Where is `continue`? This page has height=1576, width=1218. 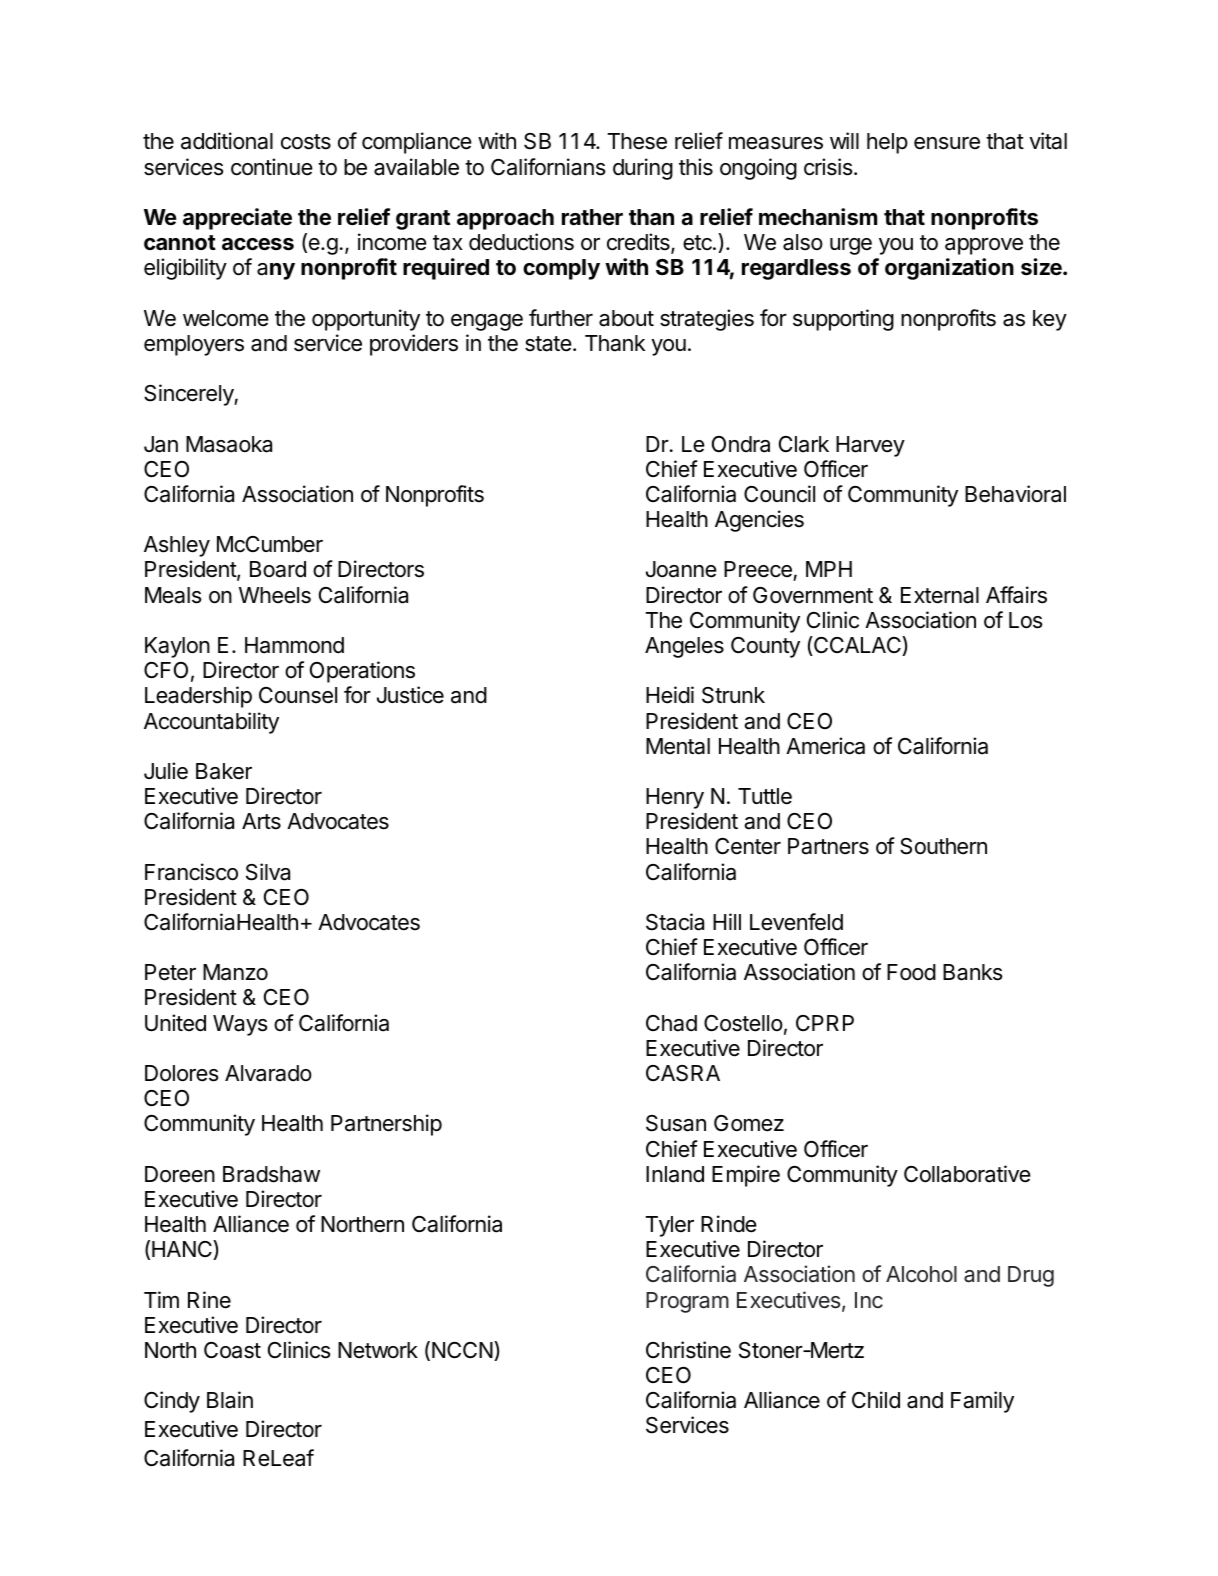 continue is located at coordinates (272, 167).
